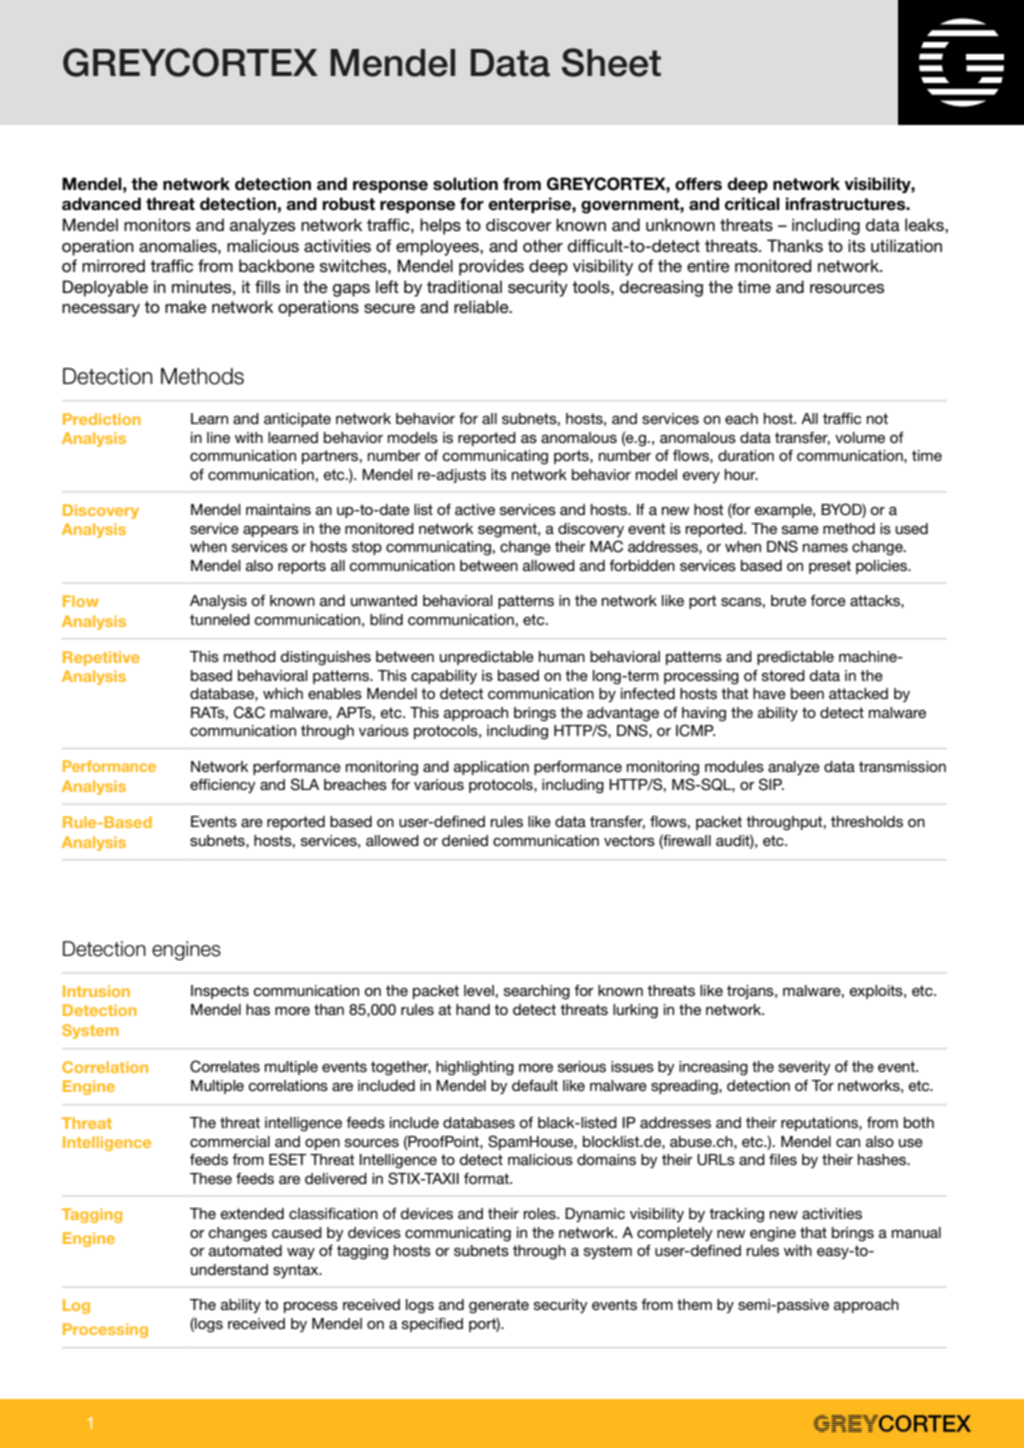  I want to click on critical, so click(752, 204).
